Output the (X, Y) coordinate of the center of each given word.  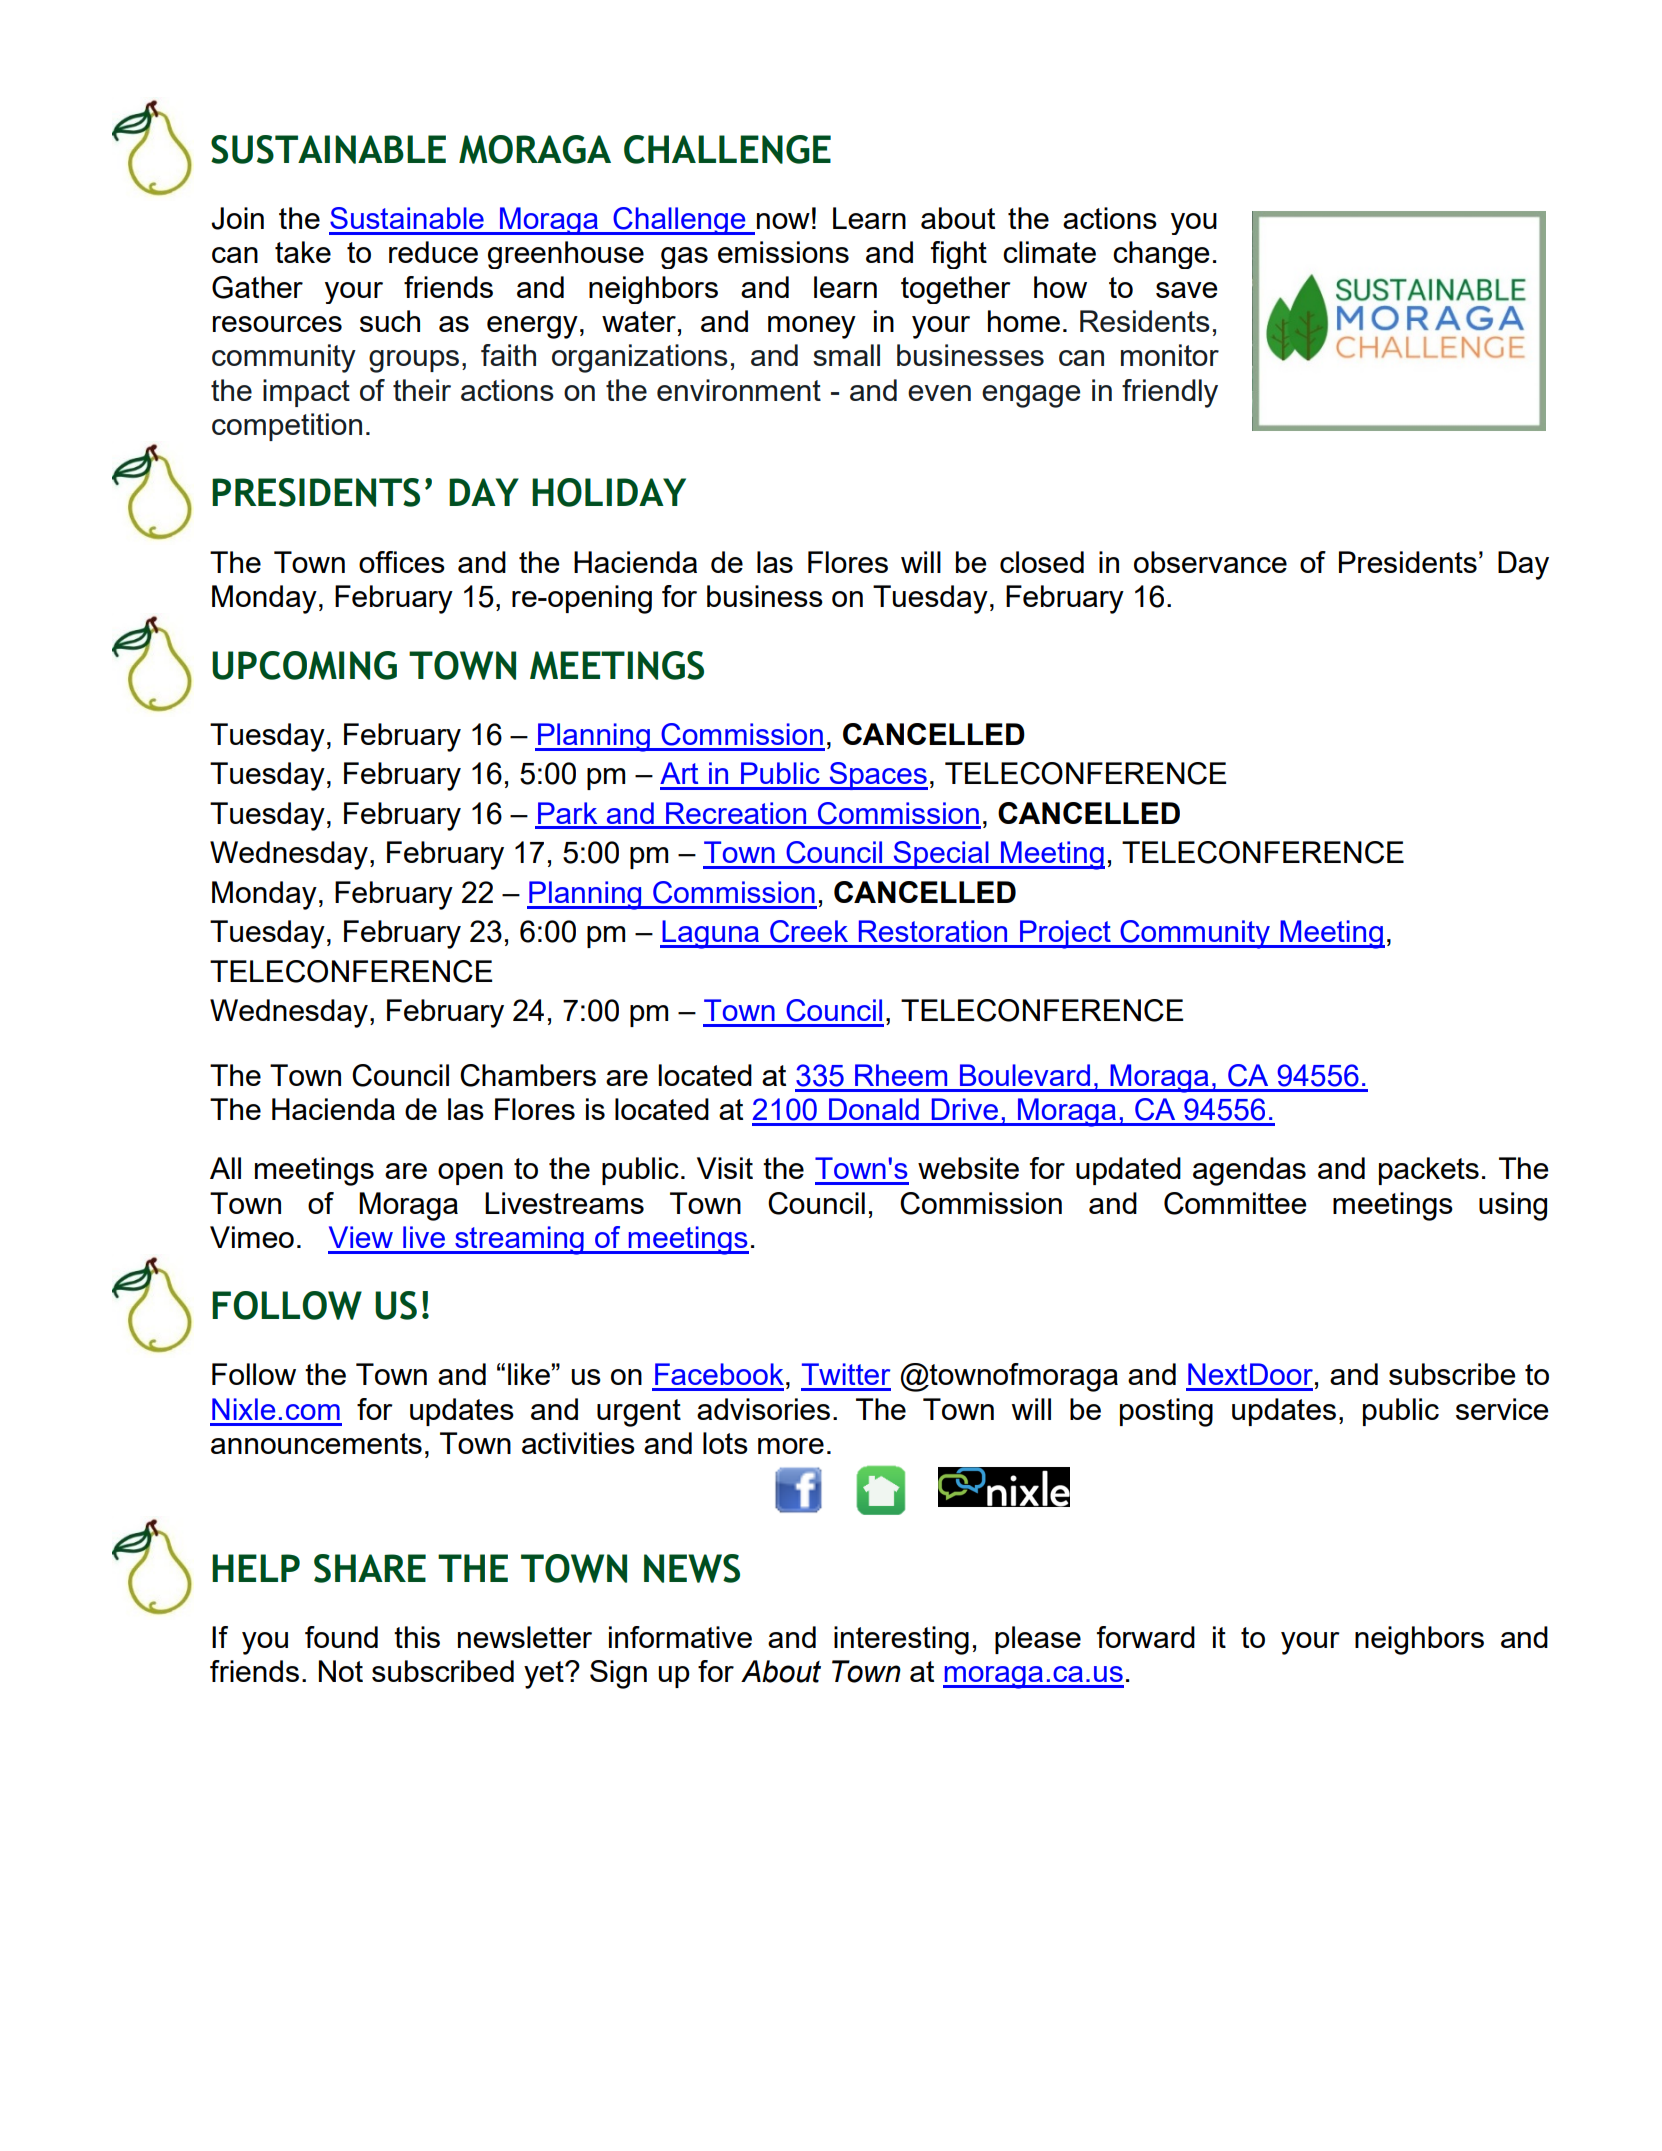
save (1187, 290)
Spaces (877, 776)
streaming (519, 1240)
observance (1210, 562)
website (968, 1168)
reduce (433, 252)
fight (959, 255)
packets (1429, 1171)
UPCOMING (304, 665)
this (417, 1637)
